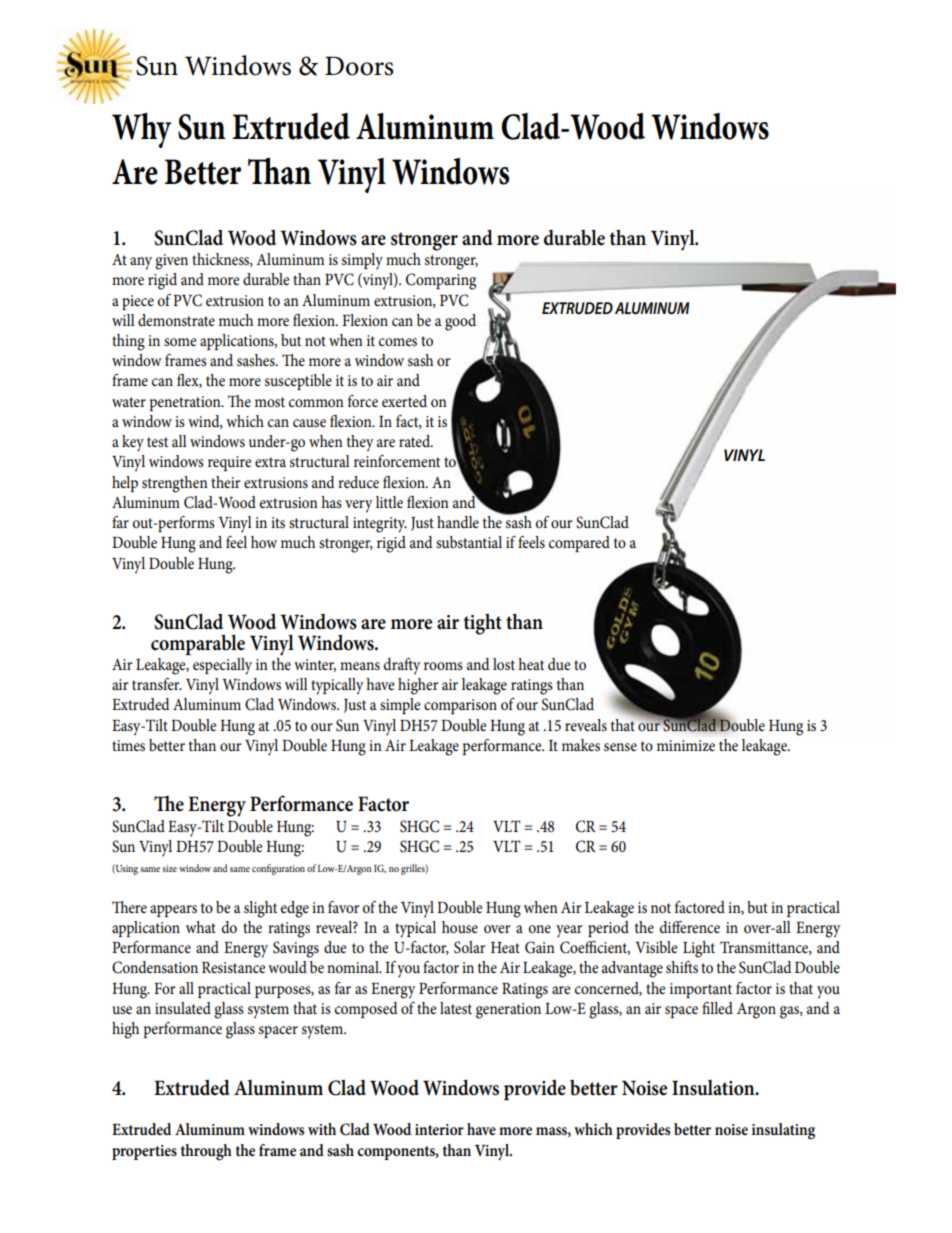 Image resolution: width=952 pixels, height=1233 pixels. Describe the element at coordinates (198, 644) in the image. I see `comparable` at that location.
